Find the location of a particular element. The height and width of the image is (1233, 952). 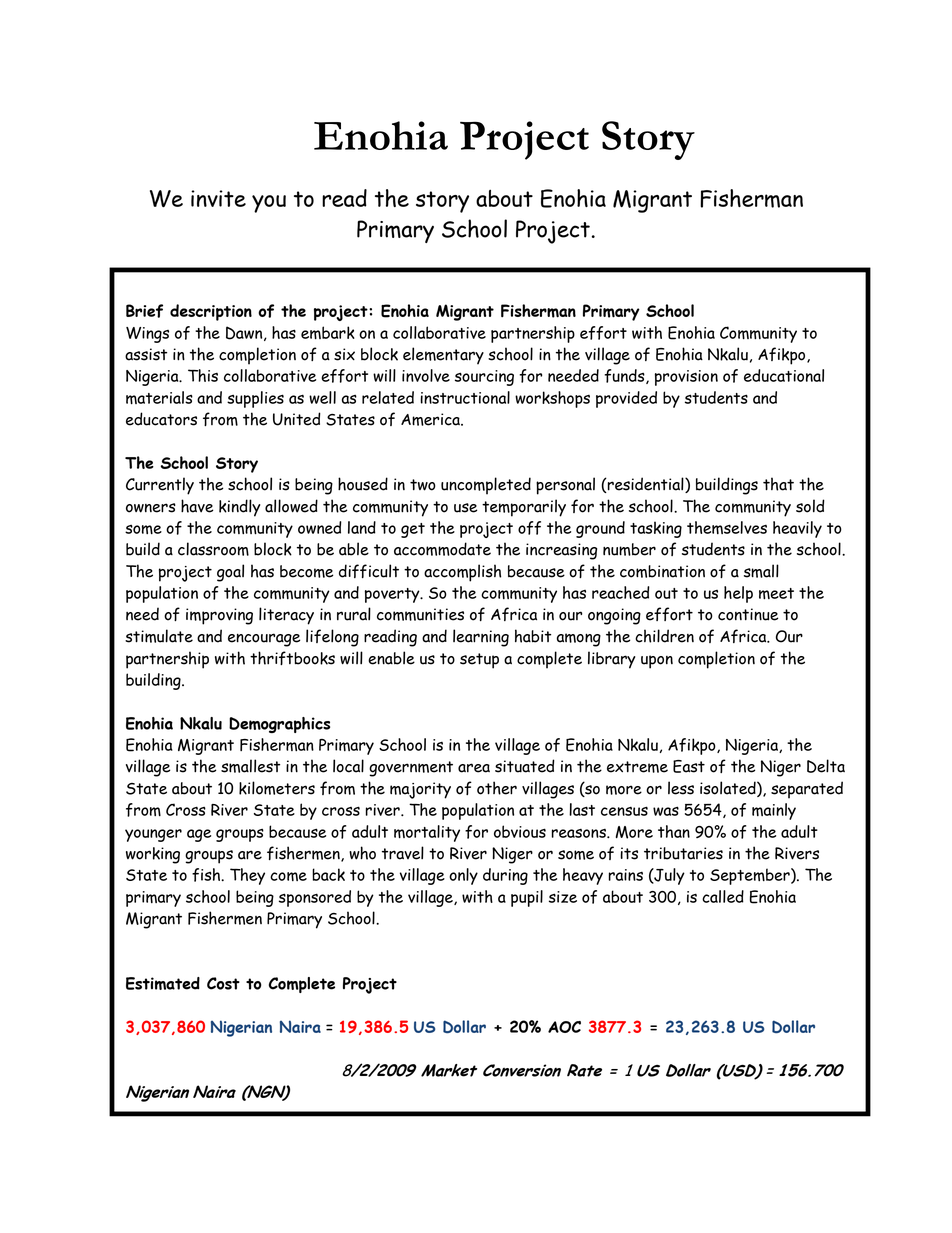

elementary is located at coordinates (443, 356).
